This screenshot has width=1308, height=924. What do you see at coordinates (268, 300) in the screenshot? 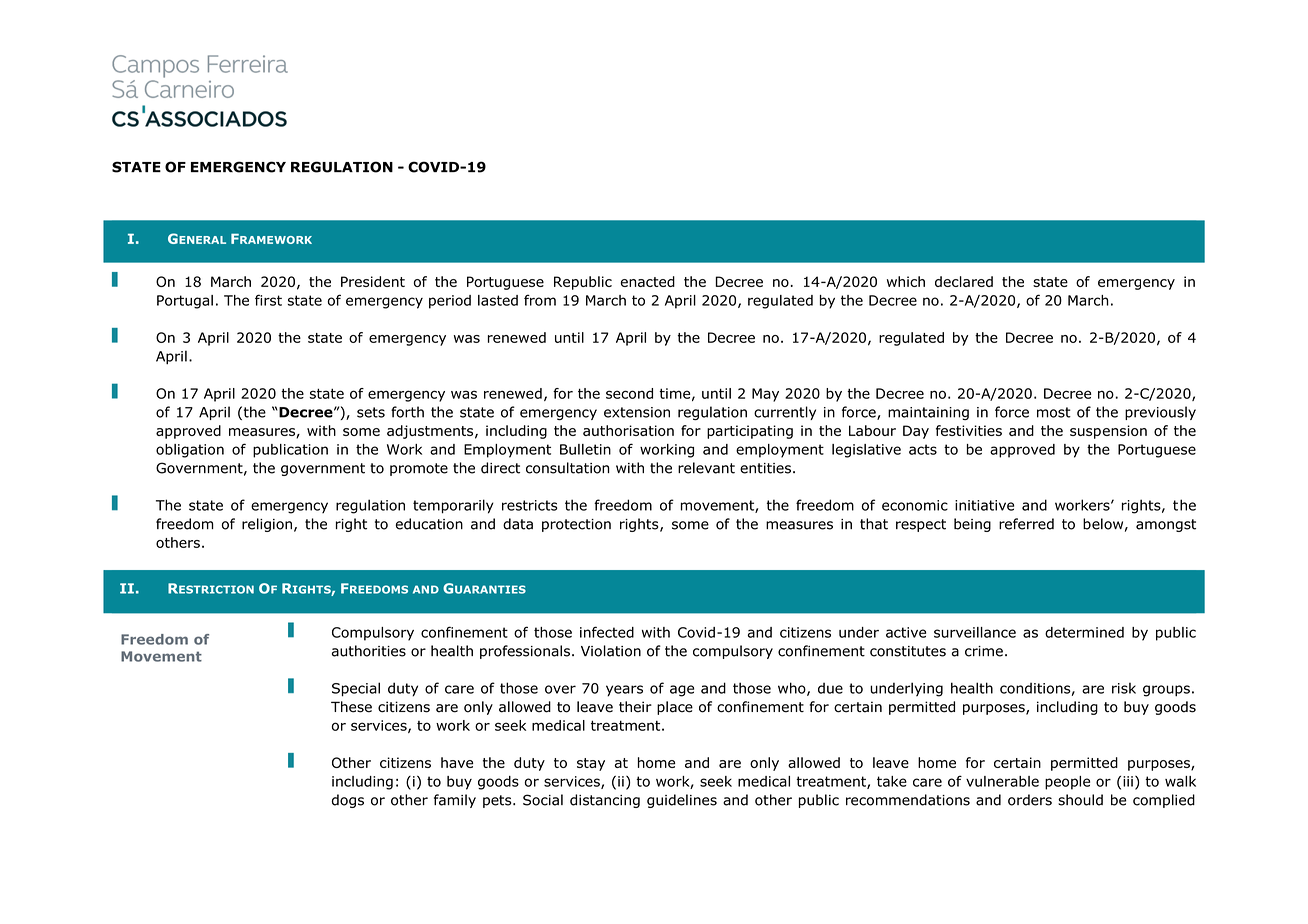
I see `first` at bounding box center [268, 300].
